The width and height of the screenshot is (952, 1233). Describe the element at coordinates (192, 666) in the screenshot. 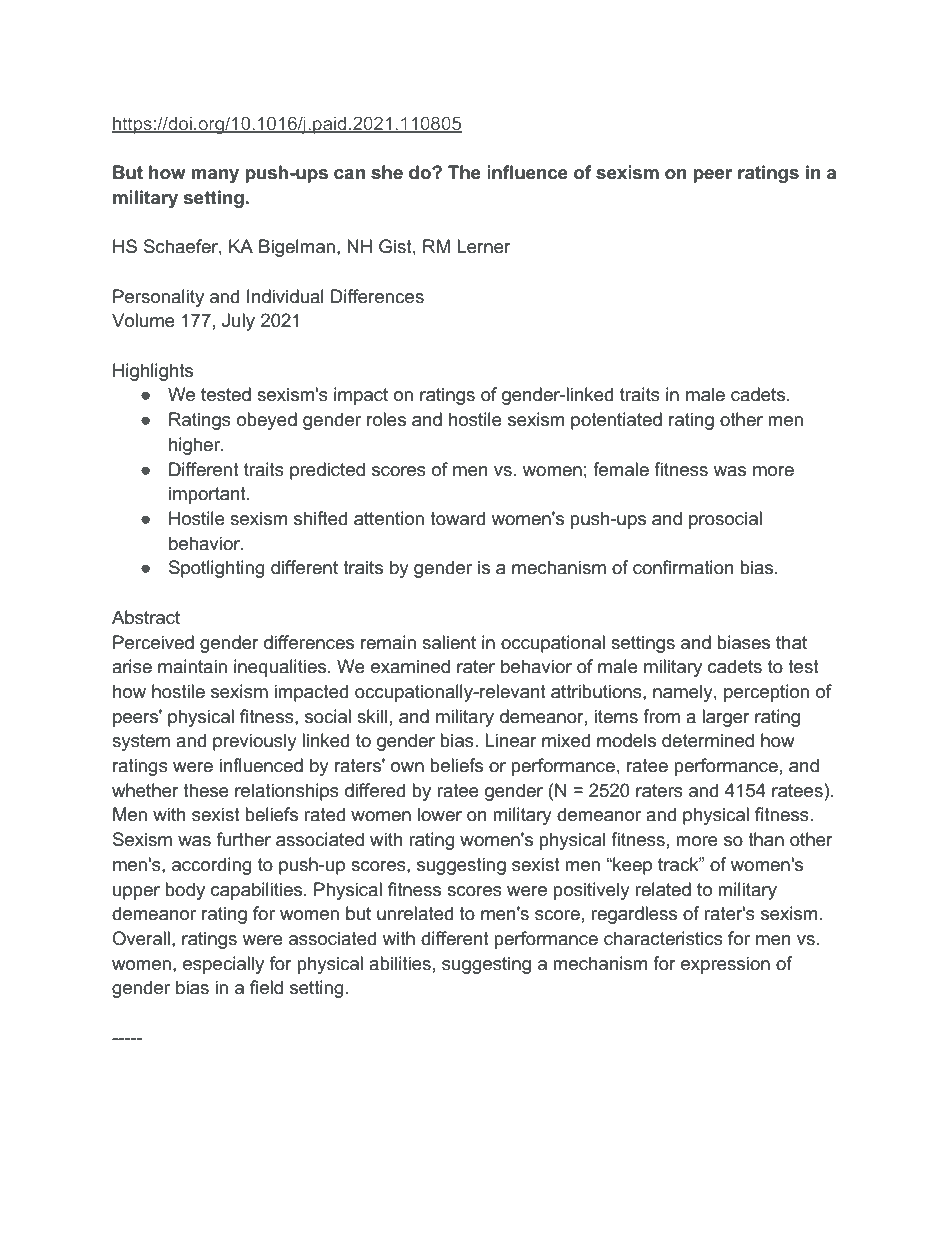

I see `maintain` at that location.
